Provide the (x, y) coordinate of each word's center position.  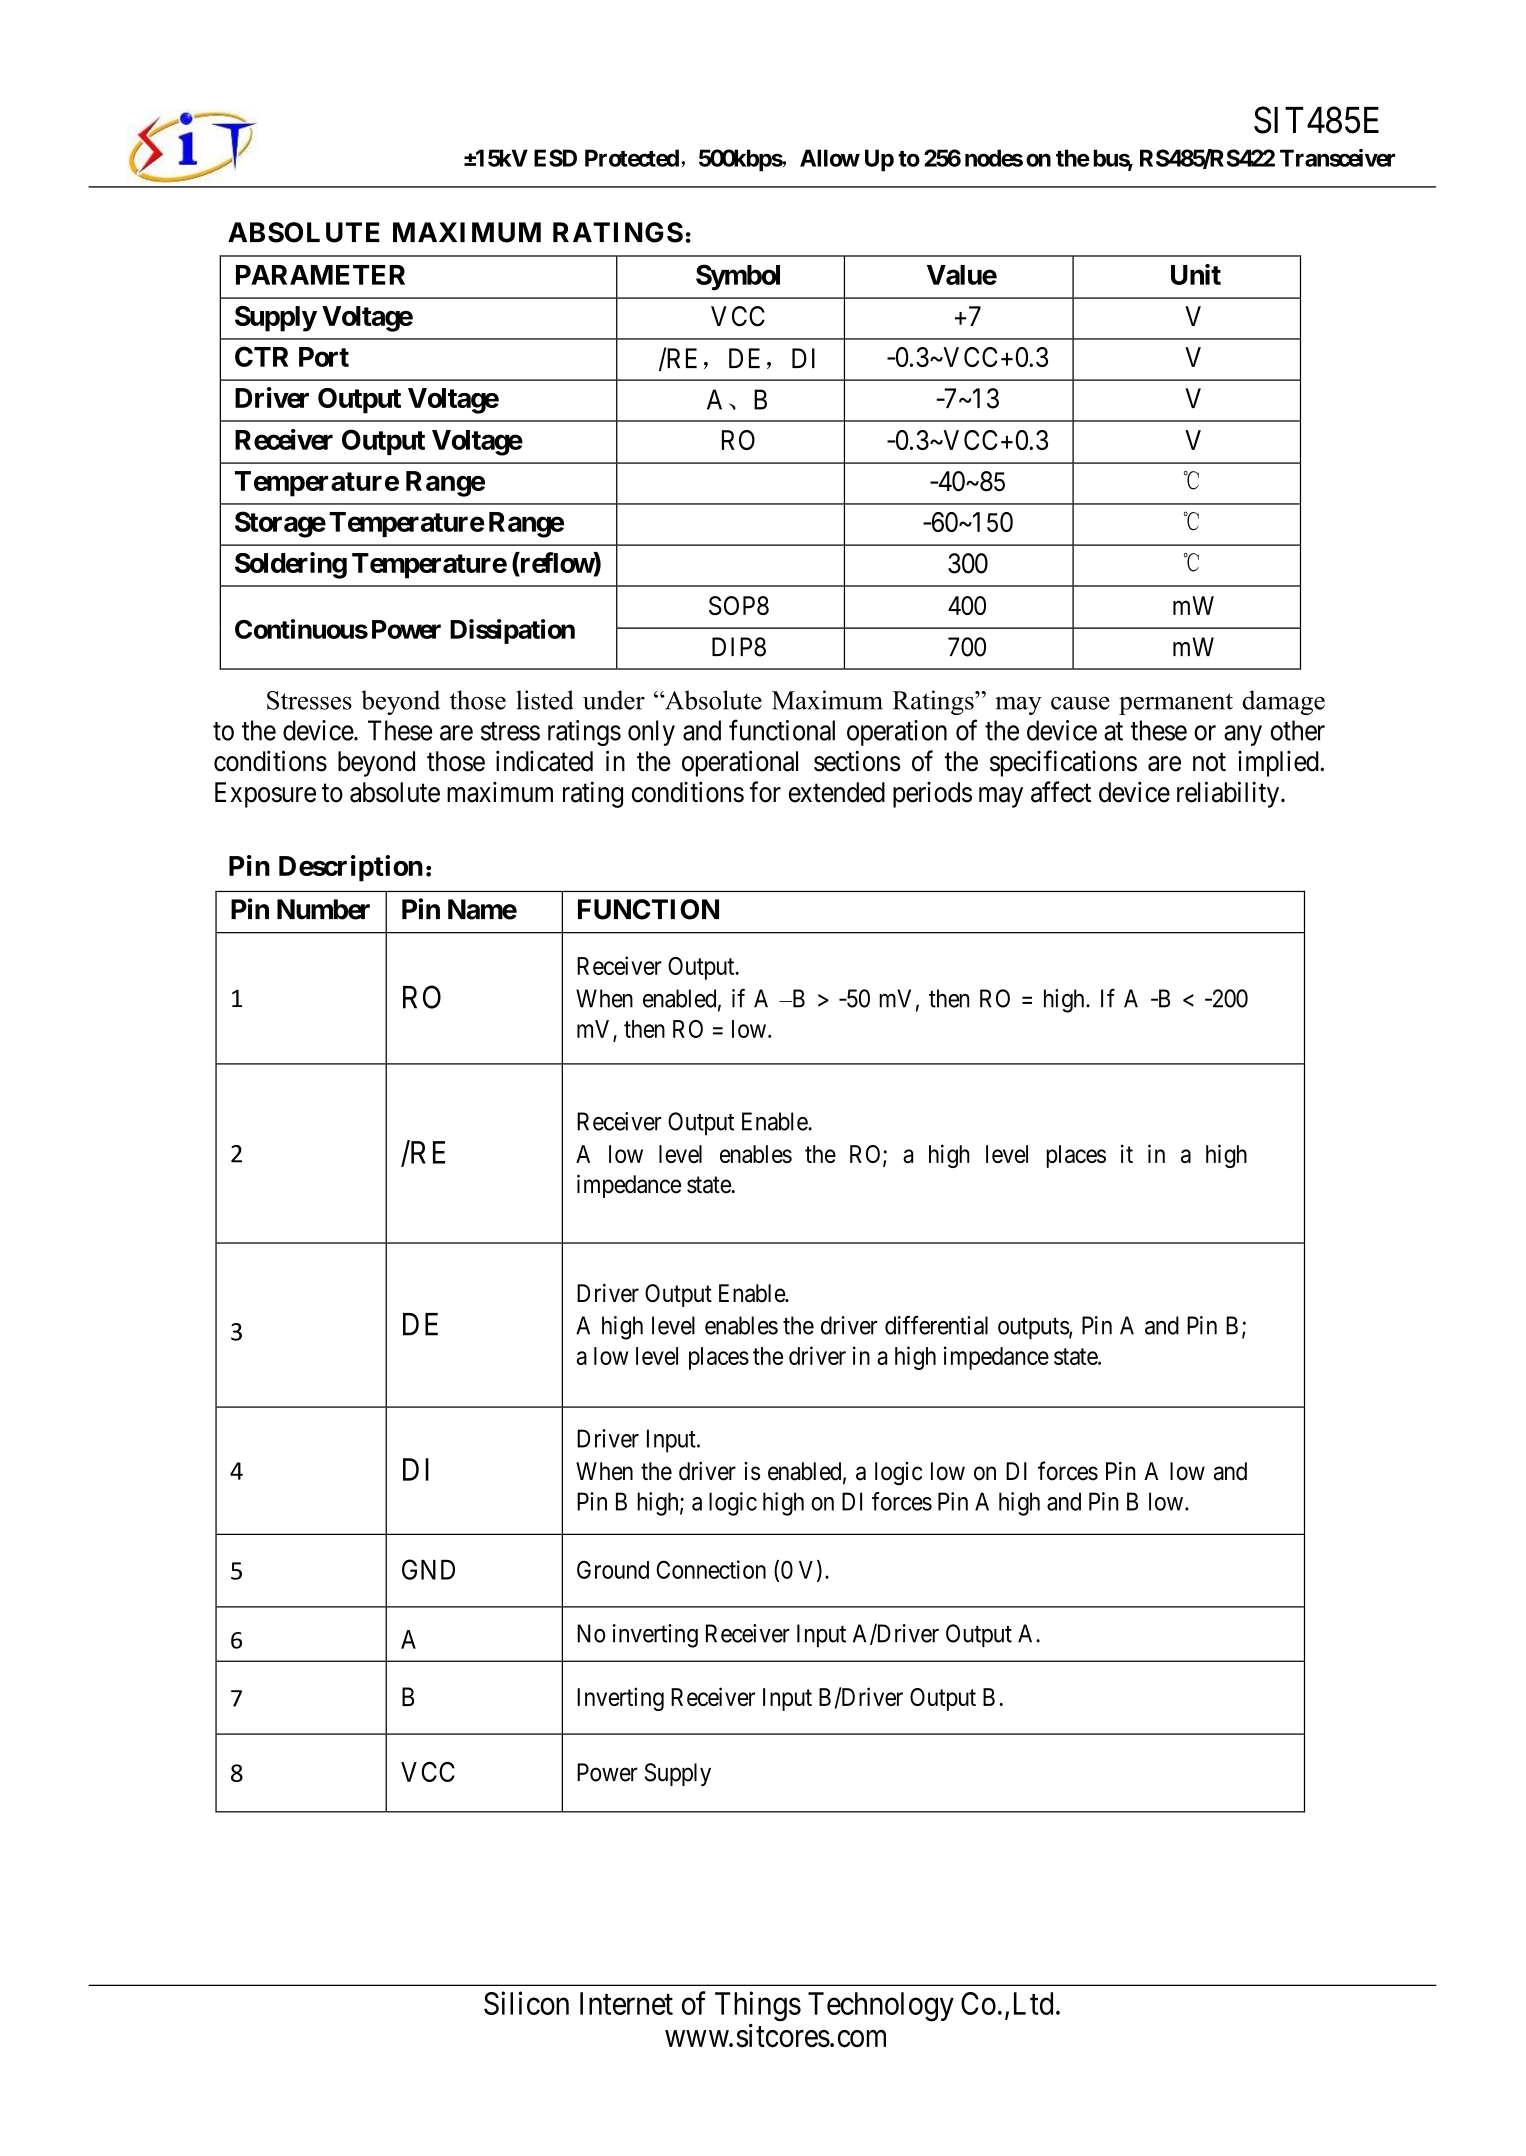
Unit (1196, 274)
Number (323, 909)
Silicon (526, 2003)
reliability (1229, 794)
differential (936, 1325)
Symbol (738, 277)
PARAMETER (320, 275)
